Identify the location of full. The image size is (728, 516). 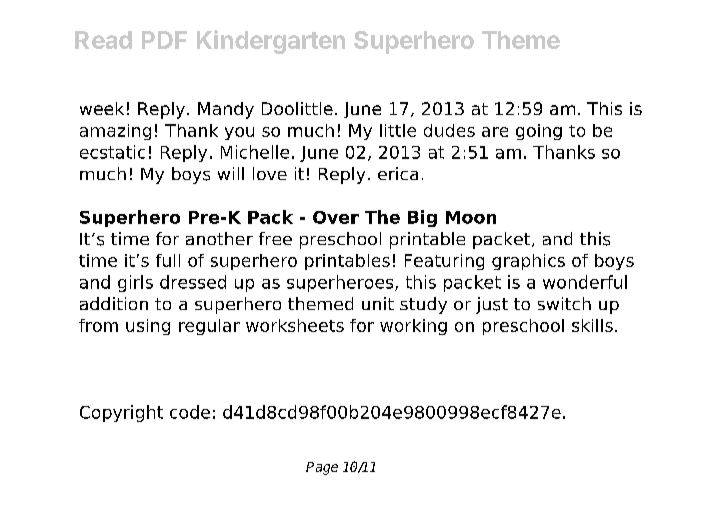
(168, 260).
